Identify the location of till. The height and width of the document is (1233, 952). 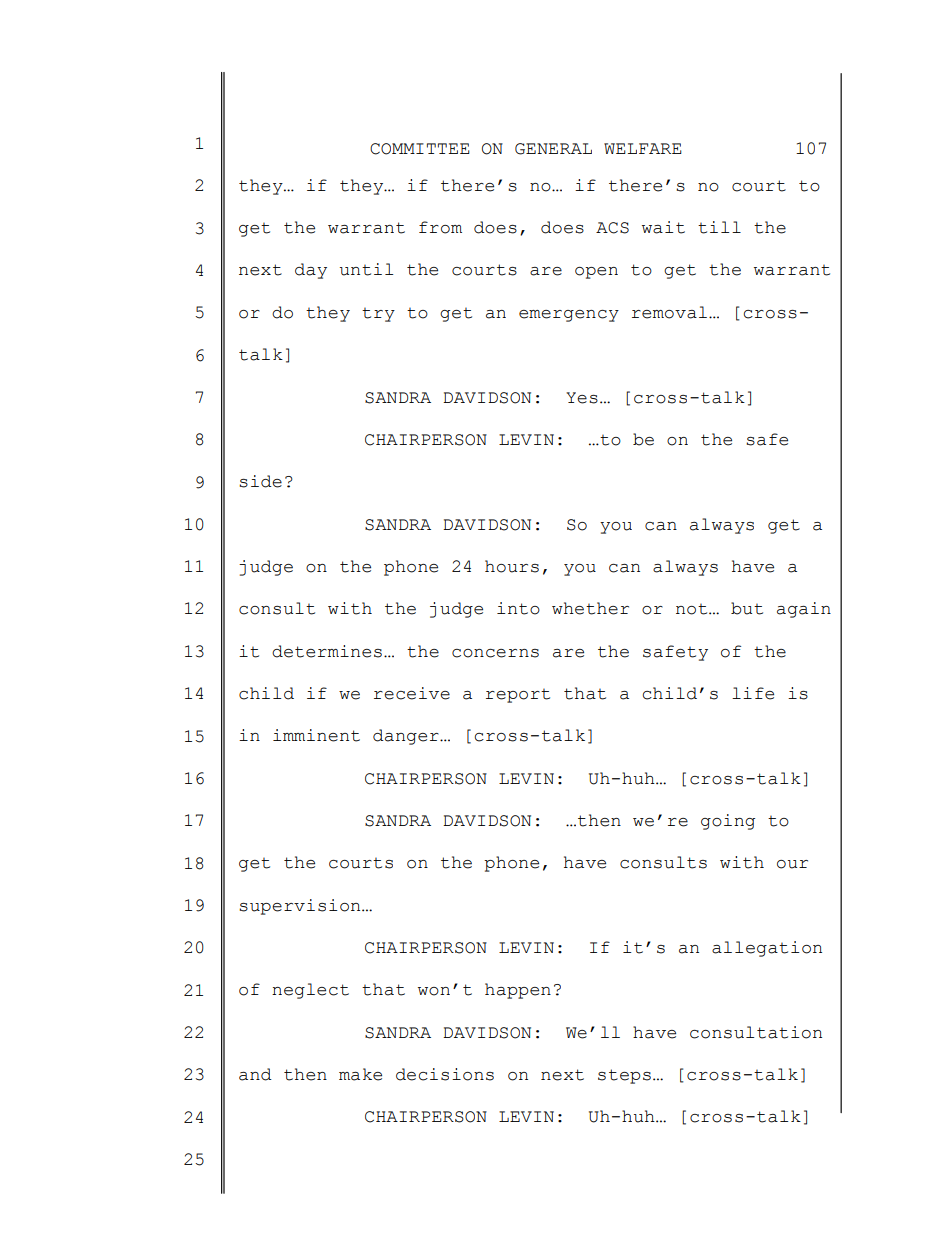
(719, 227).
